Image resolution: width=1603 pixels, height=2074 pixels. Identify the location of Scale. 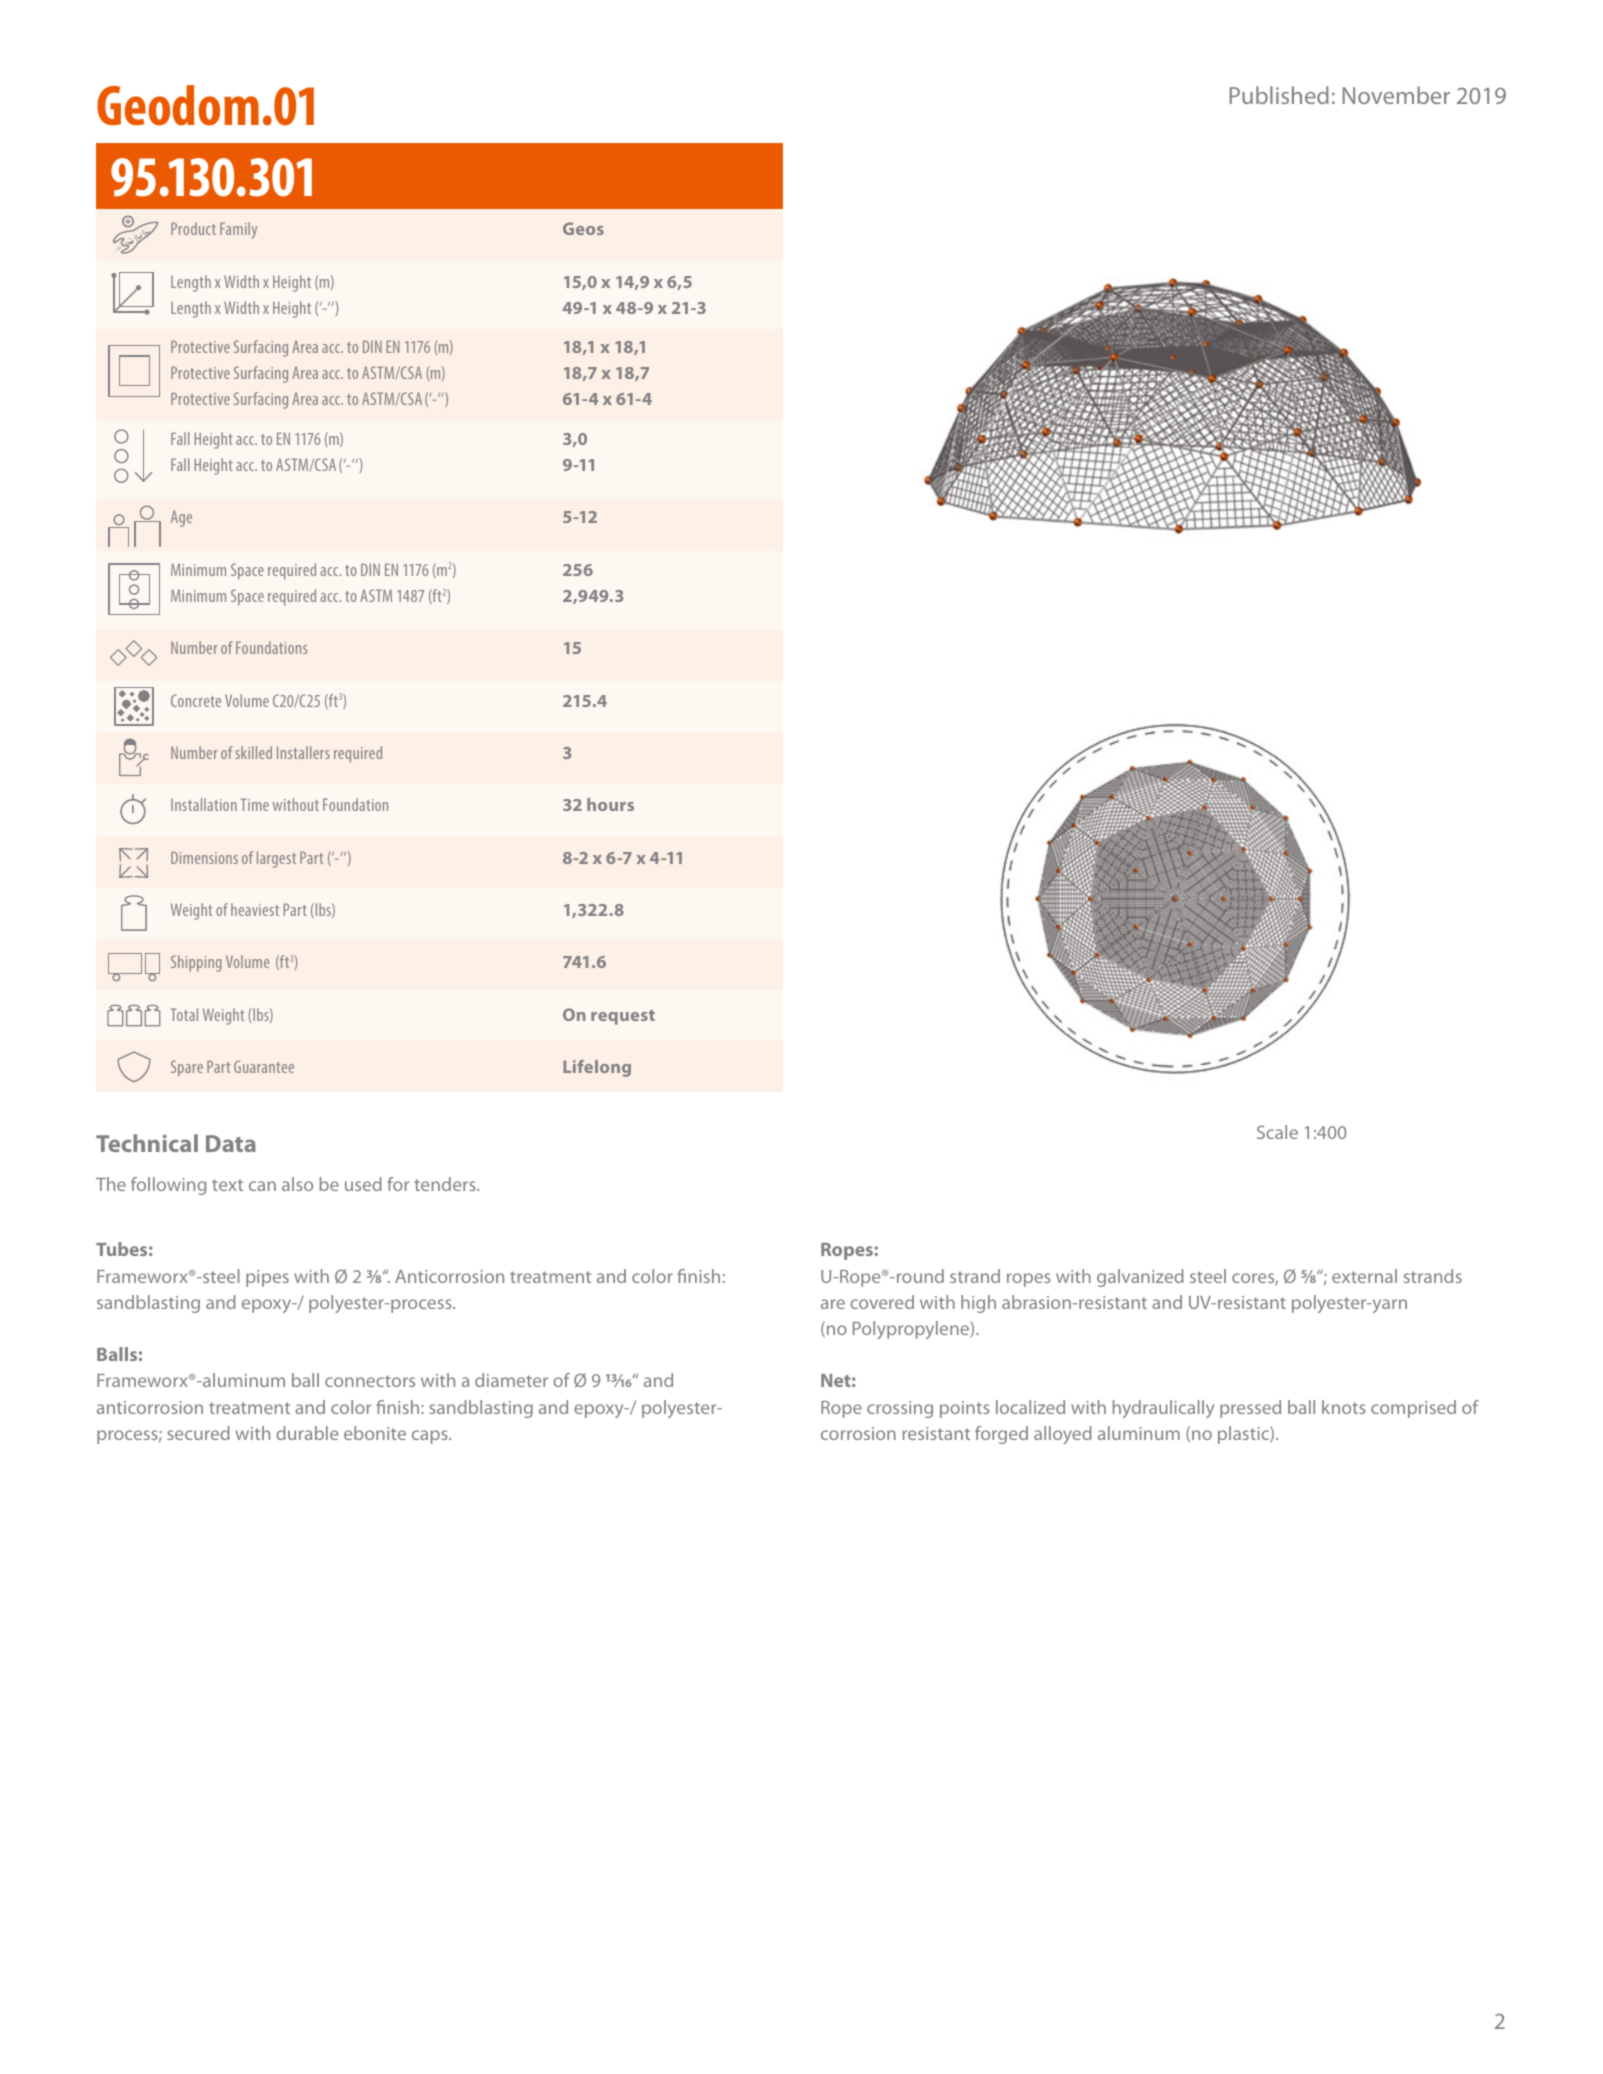
(1277, 1132).
